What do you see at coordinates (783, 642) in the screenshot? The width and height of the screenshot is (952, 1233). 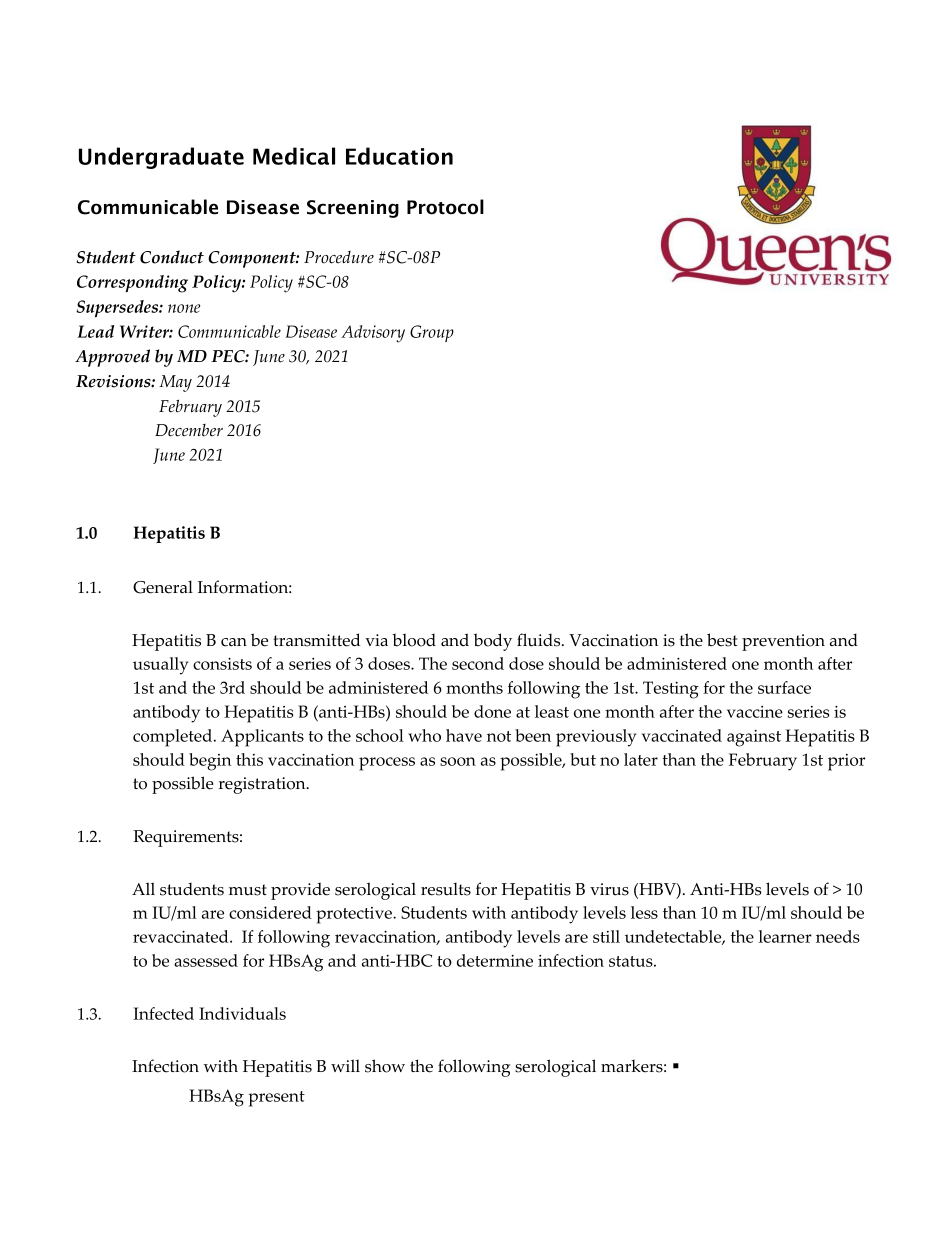 I see `prevention` at bounding box center [783, 642].
